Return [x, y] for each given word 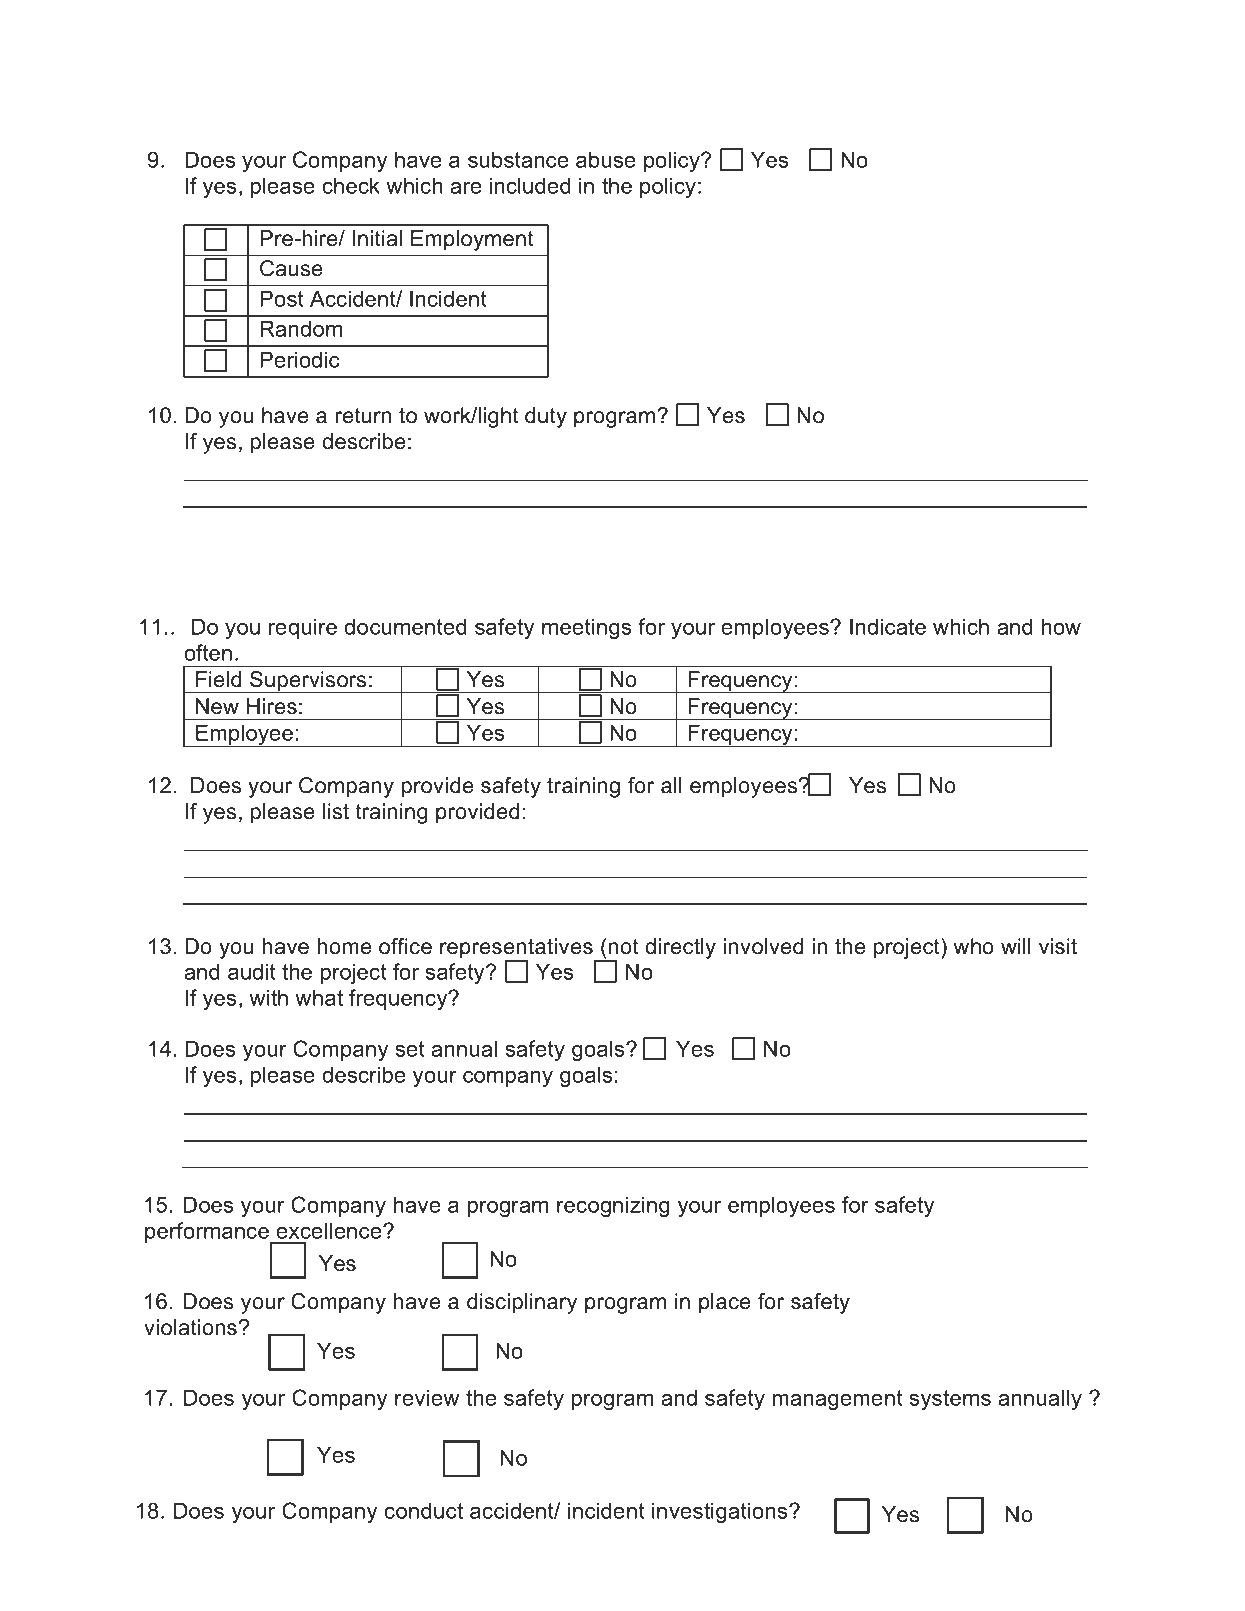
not [624, 947]
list [336, 811]
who [974, 946]
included [530, 185]
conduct [424, 1510]
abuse [606, 159]
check [351, 185]
